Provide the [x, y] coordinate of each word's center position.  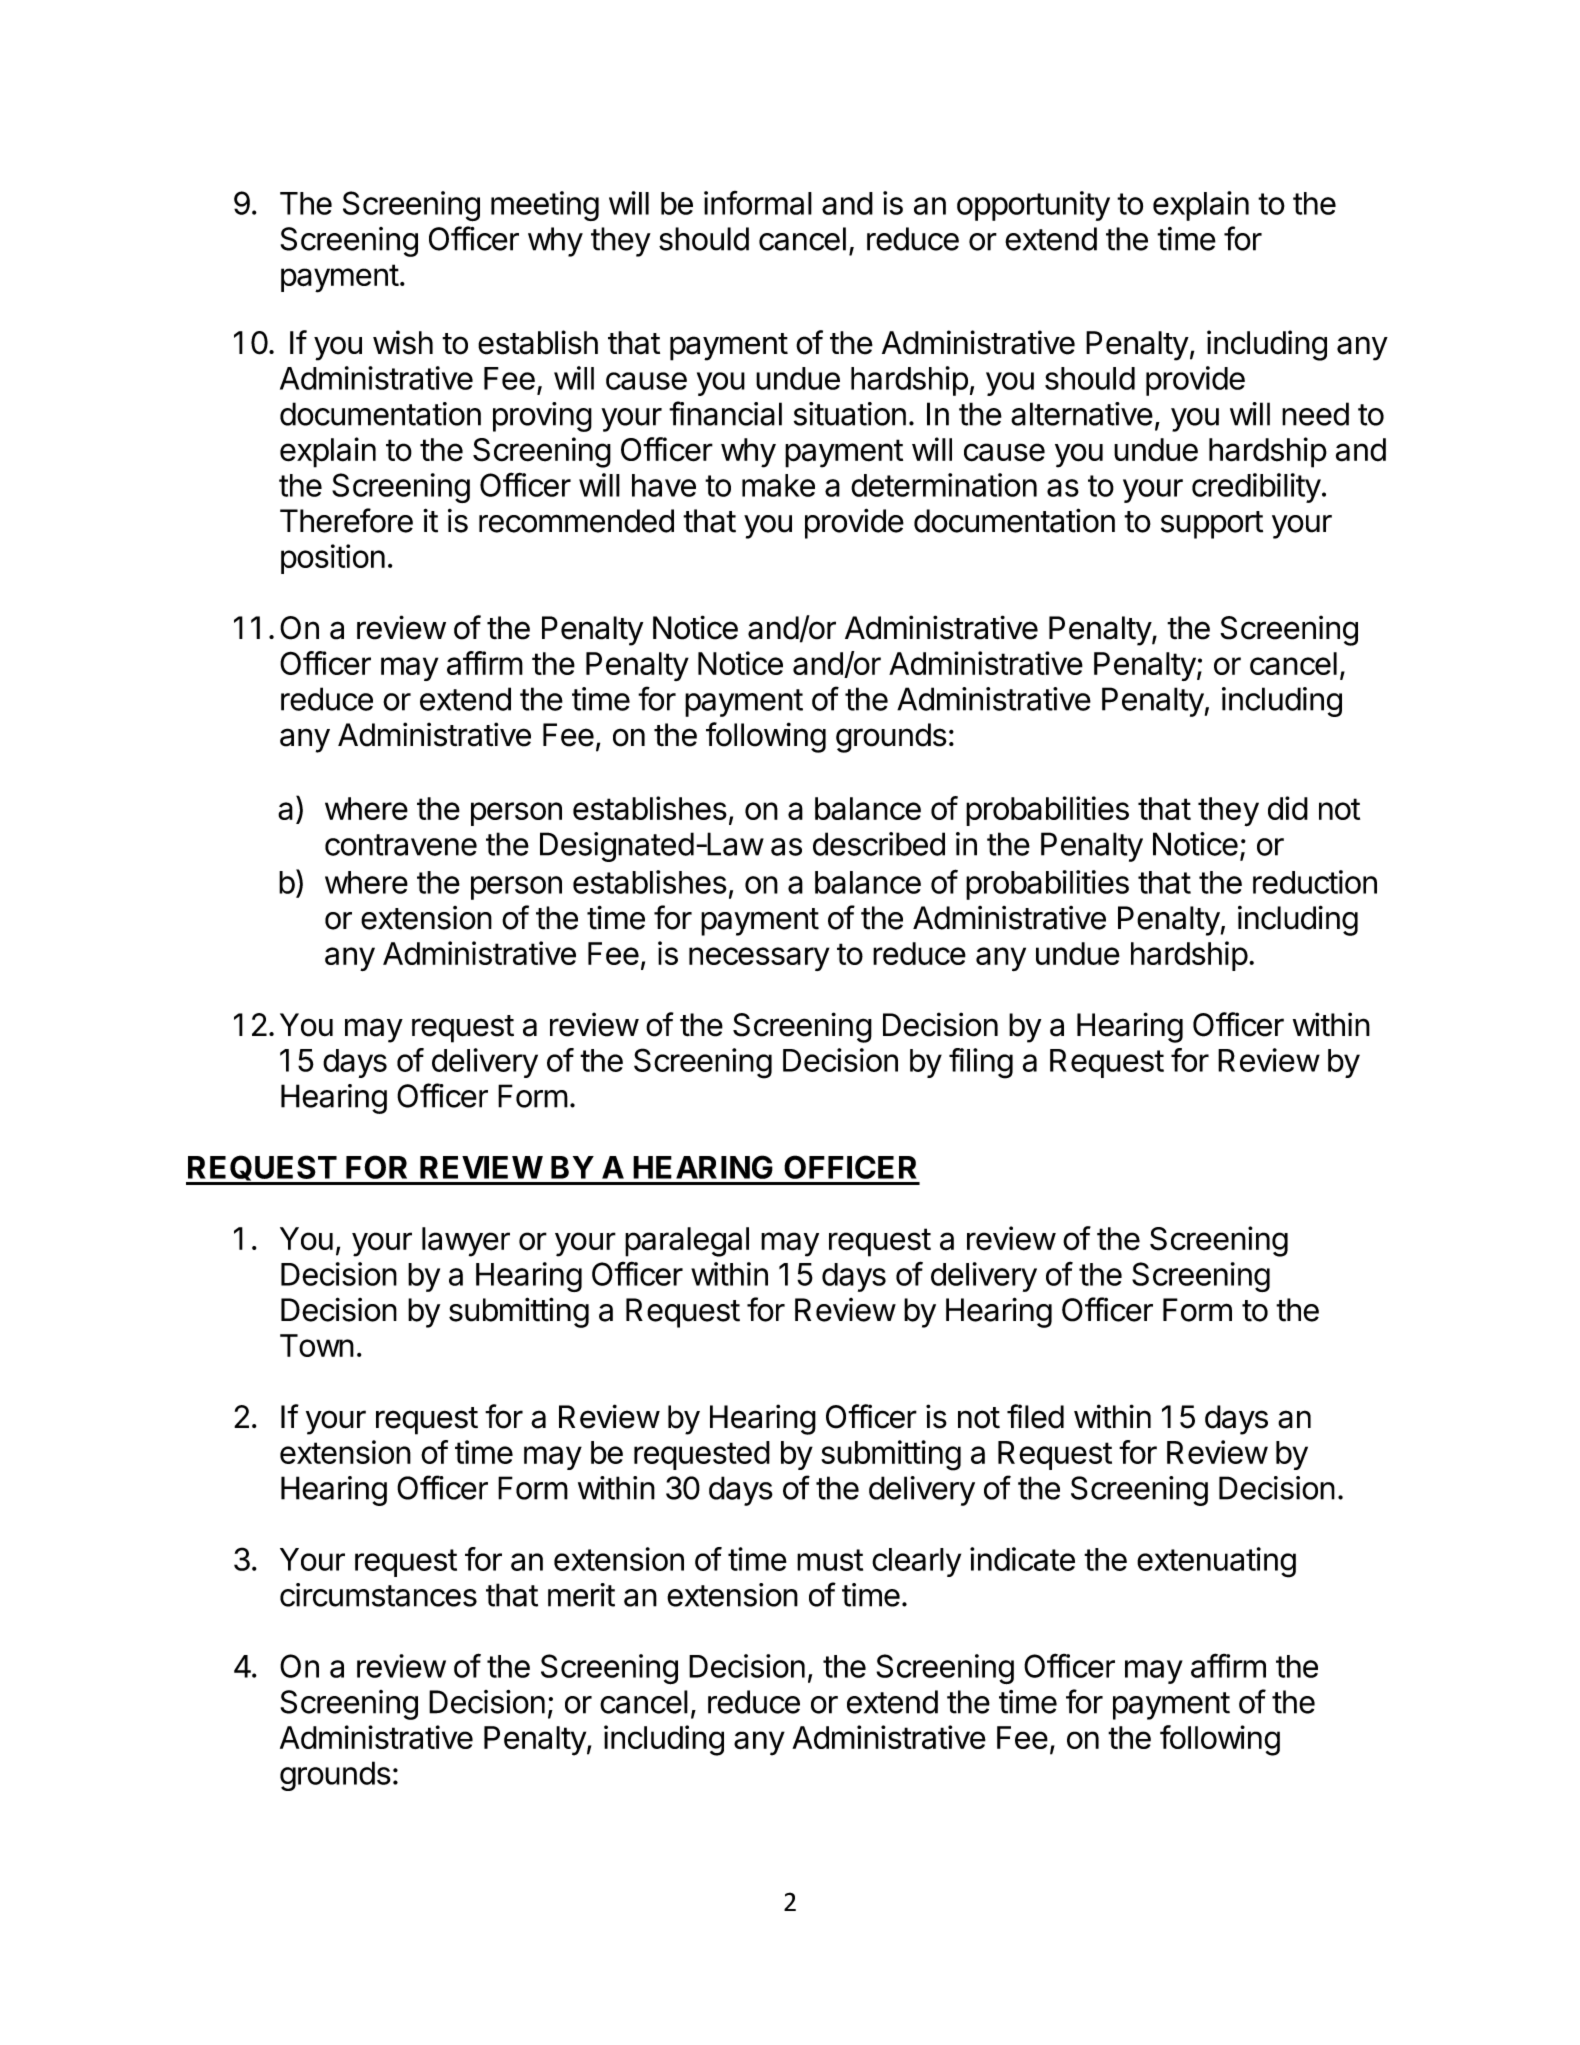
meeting [545, 206]
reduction [1315, 882]
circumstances [378, 1595]
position [333, 559]
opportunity [1033, 206]
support [1212, 525]
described [879, 844]
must [830, 1560]
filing [981, 1063]
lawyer [466, 1242]
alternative [1082, 414]
